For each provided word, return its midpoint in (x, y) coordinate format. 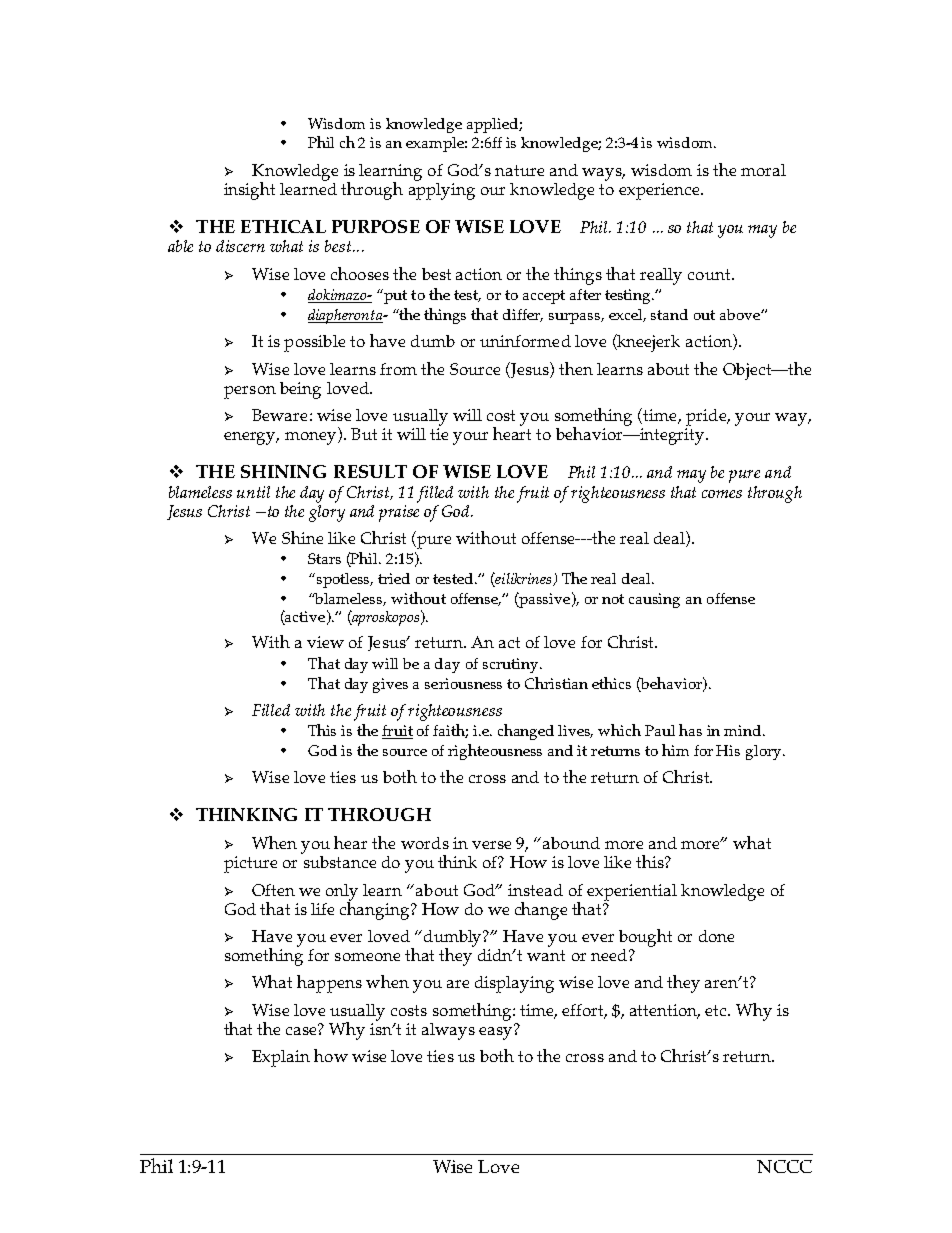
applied (493, 125)
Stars (324, 558)
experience (660, 191)
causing (654, 600)
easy (497, 1032)
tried (394, 578)
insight (249, 191)
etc (717, 1010)
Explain (281, 1058)
